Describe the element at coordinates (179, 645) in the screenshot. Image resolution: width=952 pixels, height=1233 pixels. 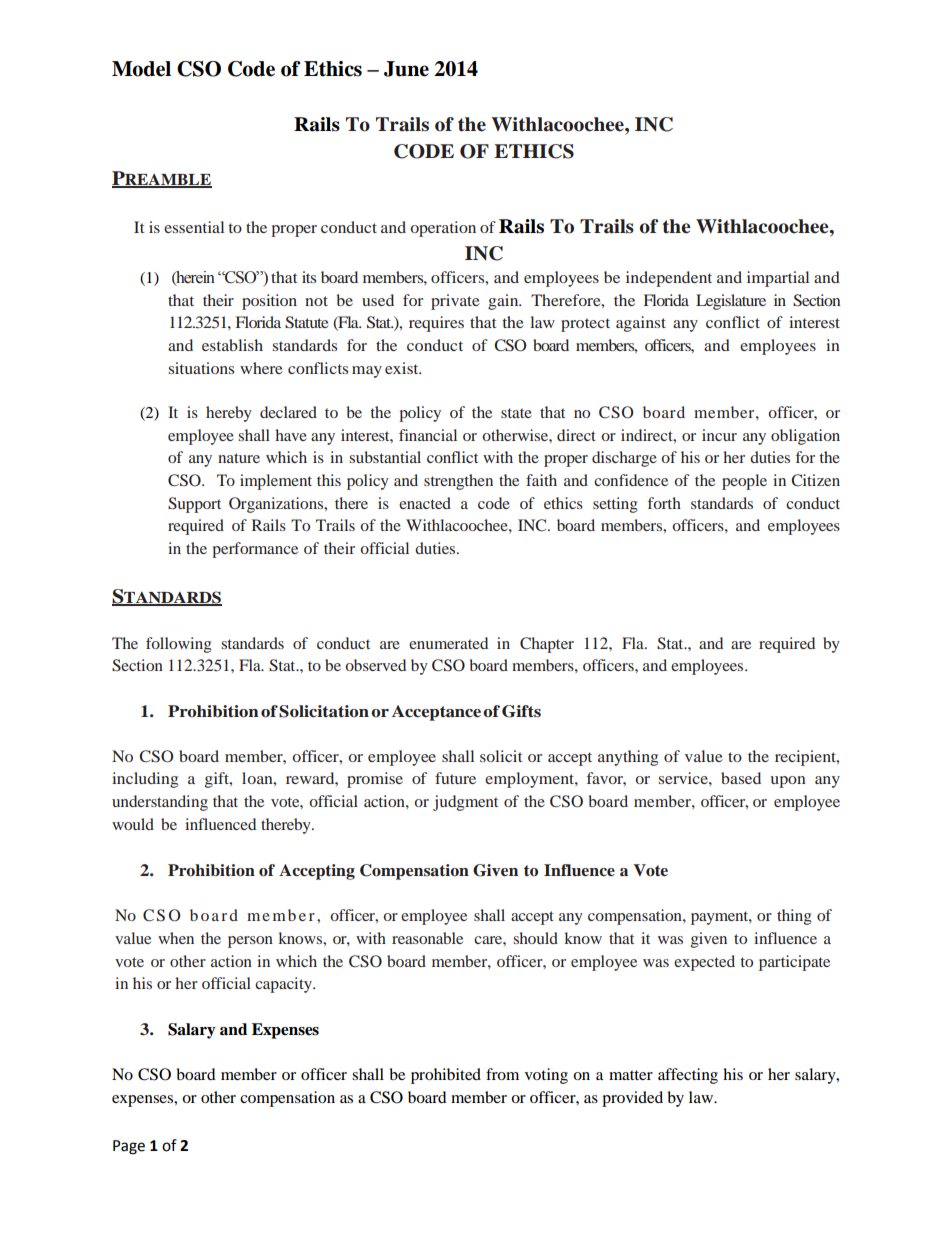
I see `following` at that location.
